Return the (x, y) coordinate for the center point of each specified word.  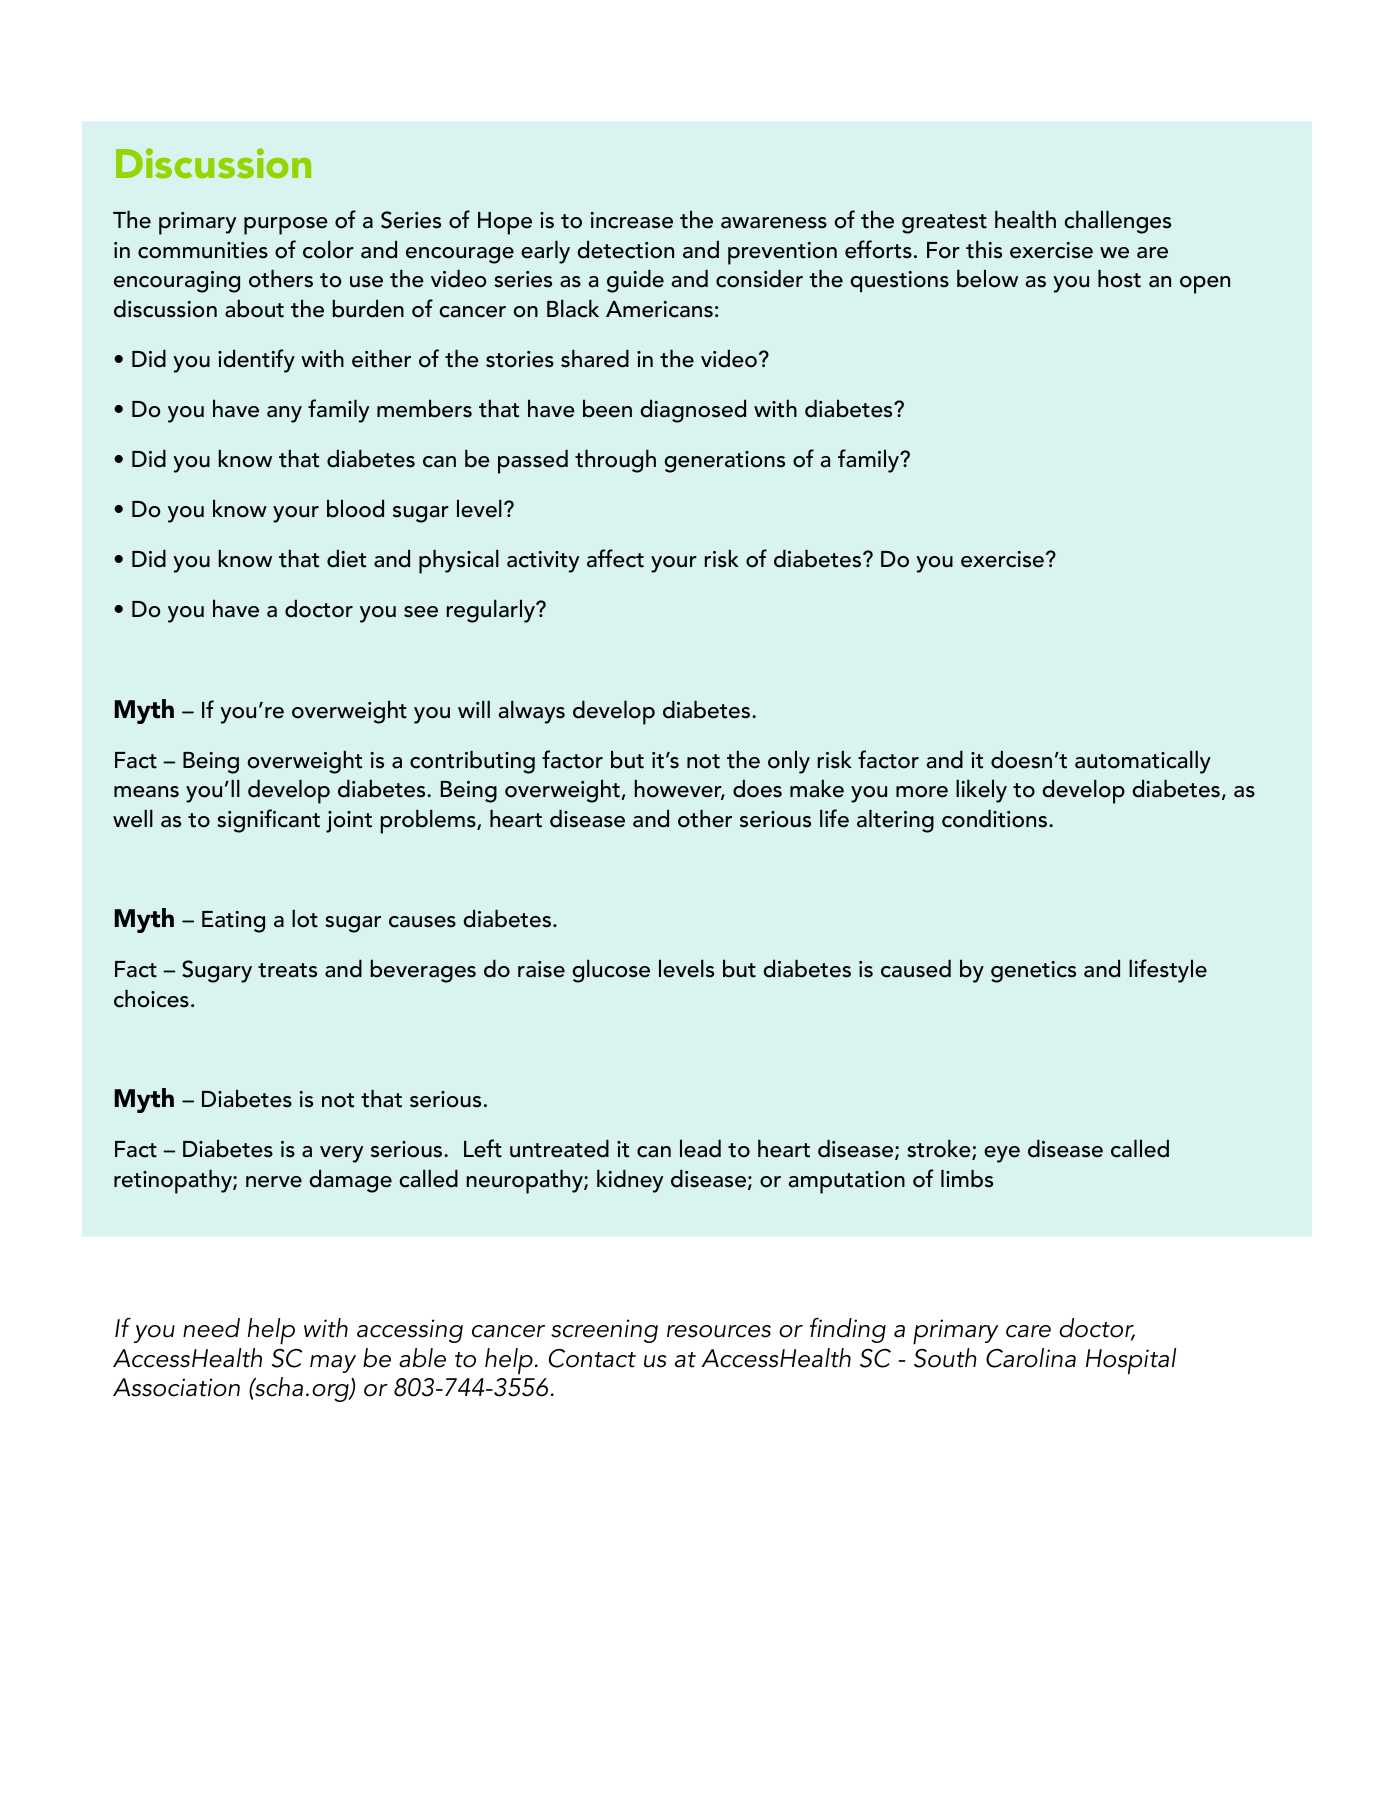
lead (700, 1148)
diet (346, 558)
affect (615, 558)
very (341, 1154)
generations (724, 462)
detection (625, 249)
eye (1002, 1154)
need (211, 1328)
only (789, 762)
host (1119, 278)
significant (268, 821)
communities (203, 250)
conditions (996, 818)
